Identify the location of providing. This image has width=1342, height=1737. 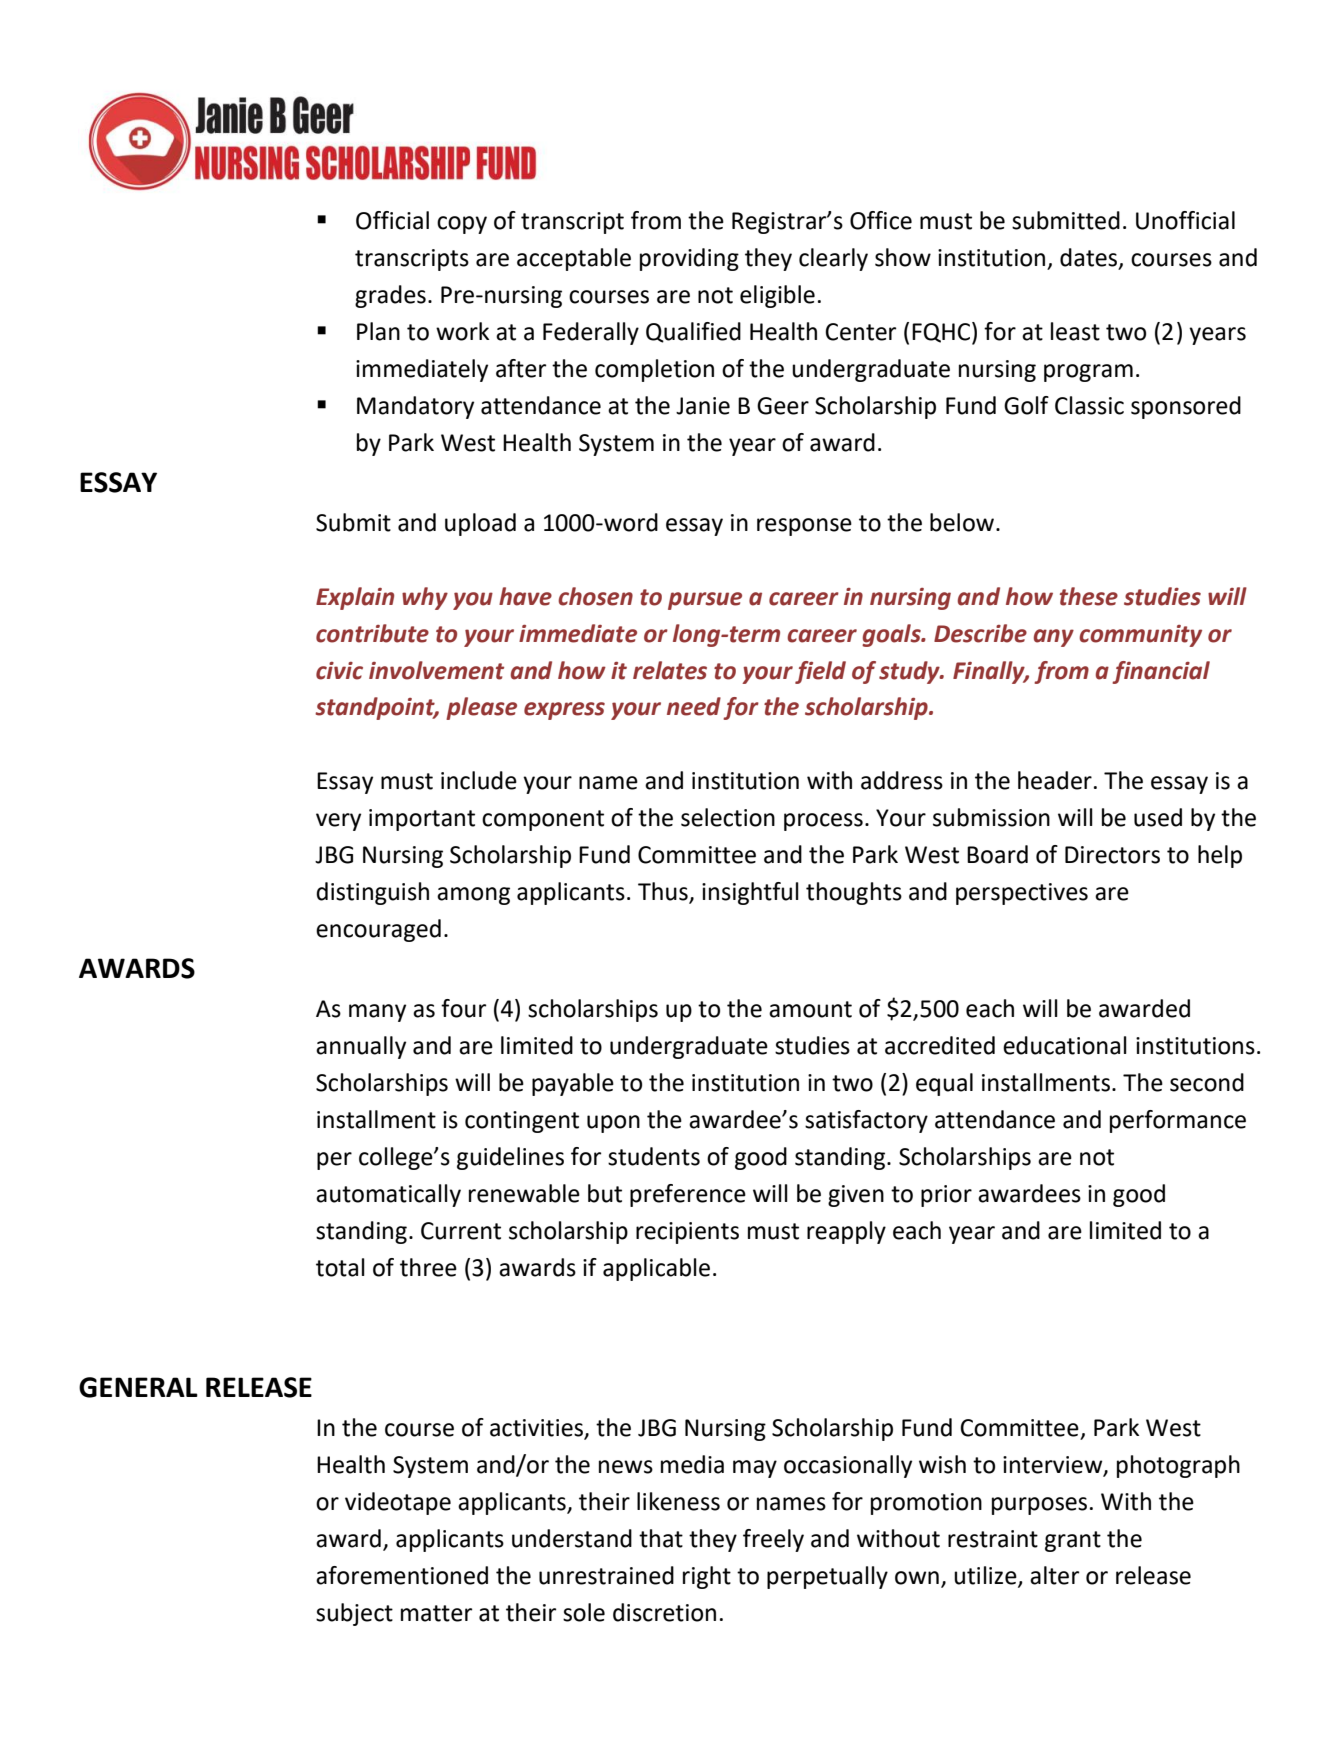
(689, 259).
